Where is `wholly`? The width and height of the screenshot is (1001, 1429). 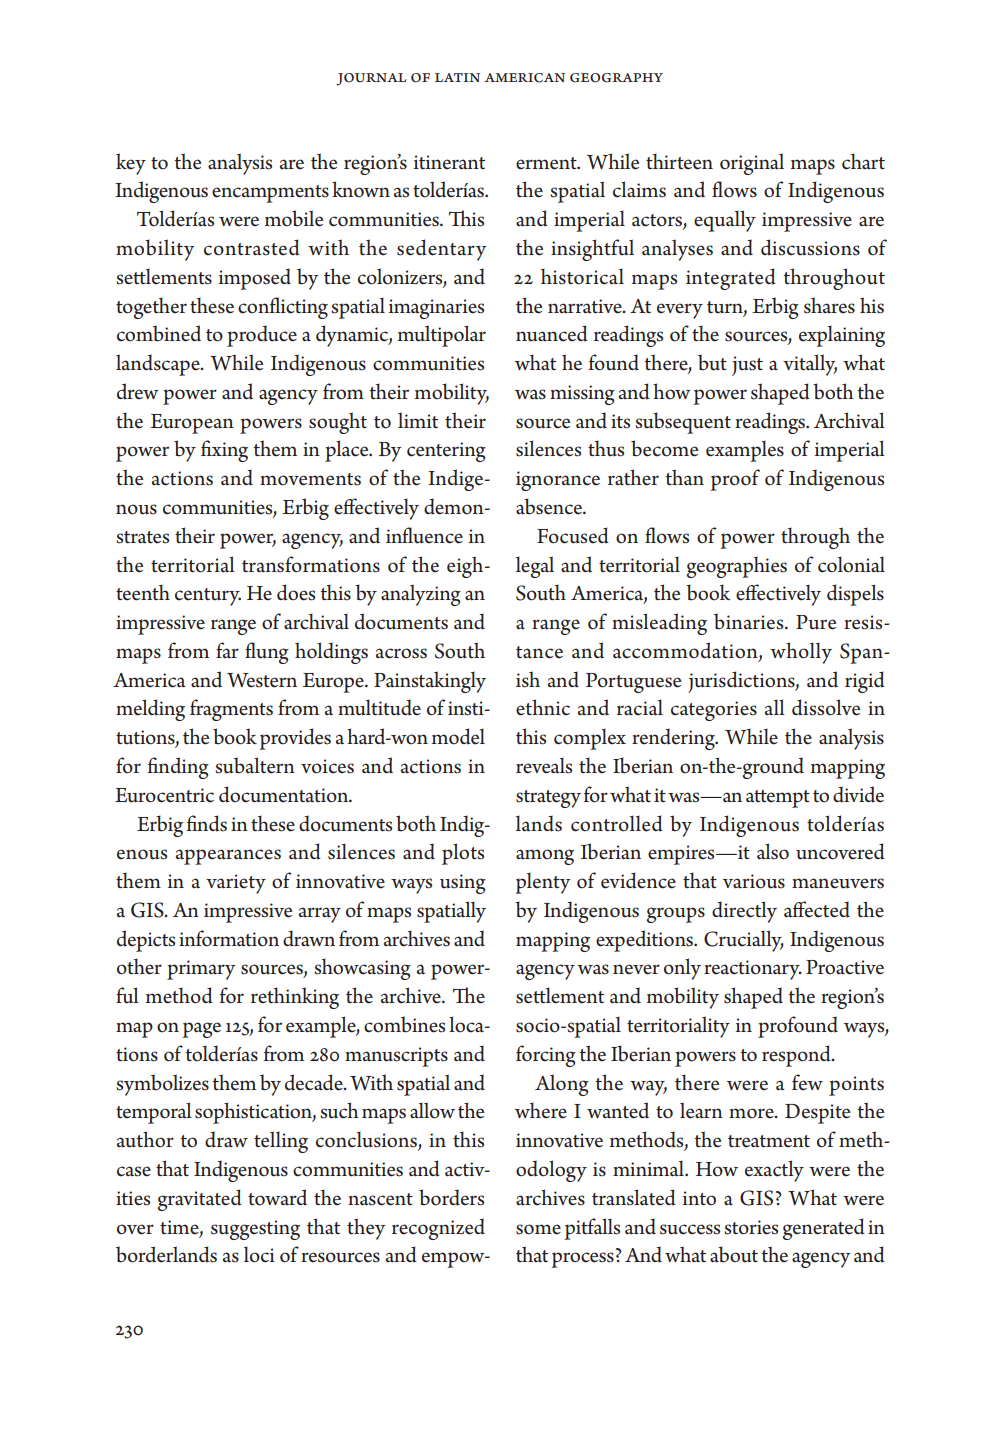
wholly is located at coordinates (801, 653).
